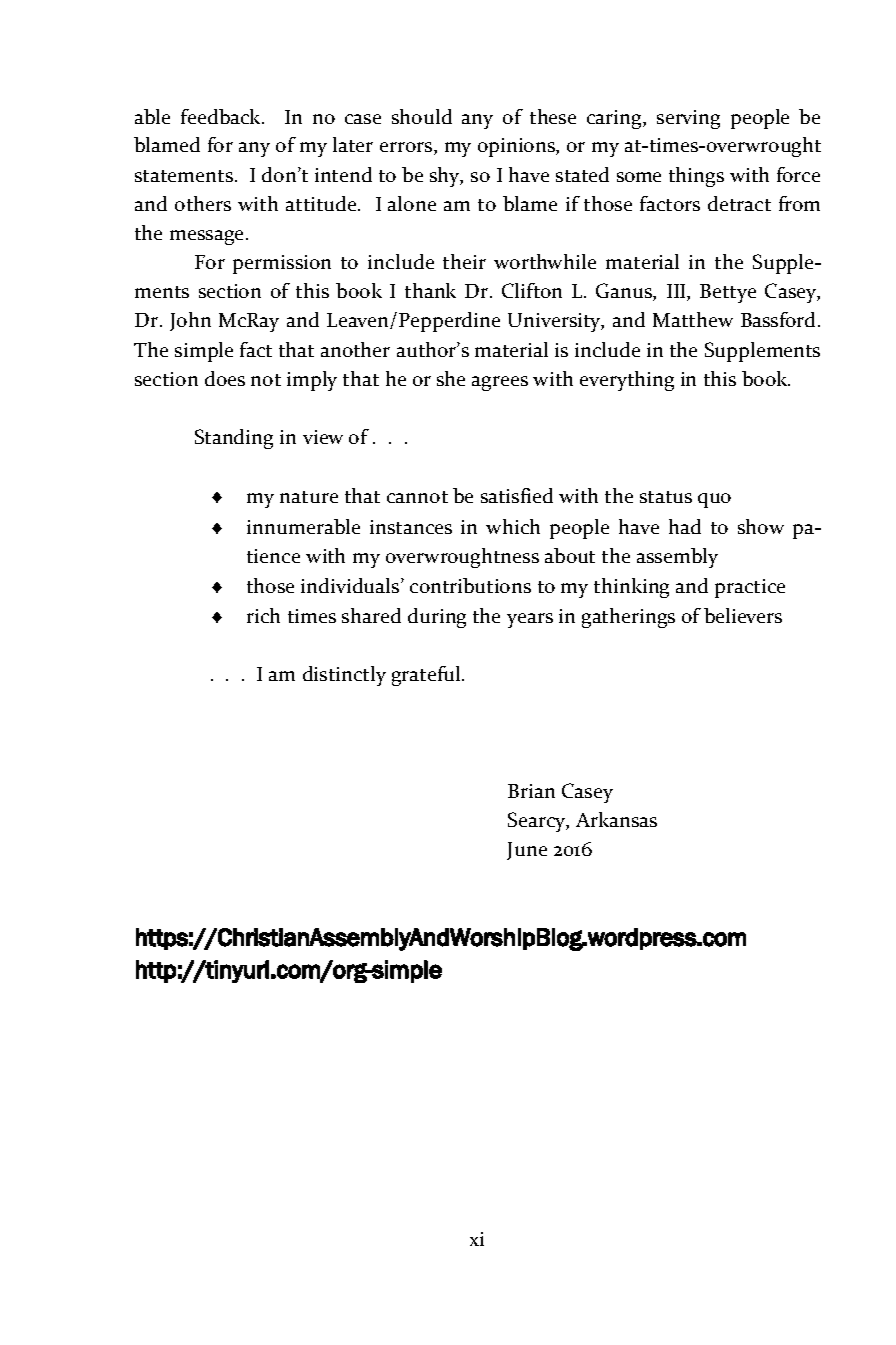 Image resolution: width=896 pixels, height=1345 pixels. Describe the element at coordinates (517, 495) in the screenshot. I see `satisfied` at that location.
